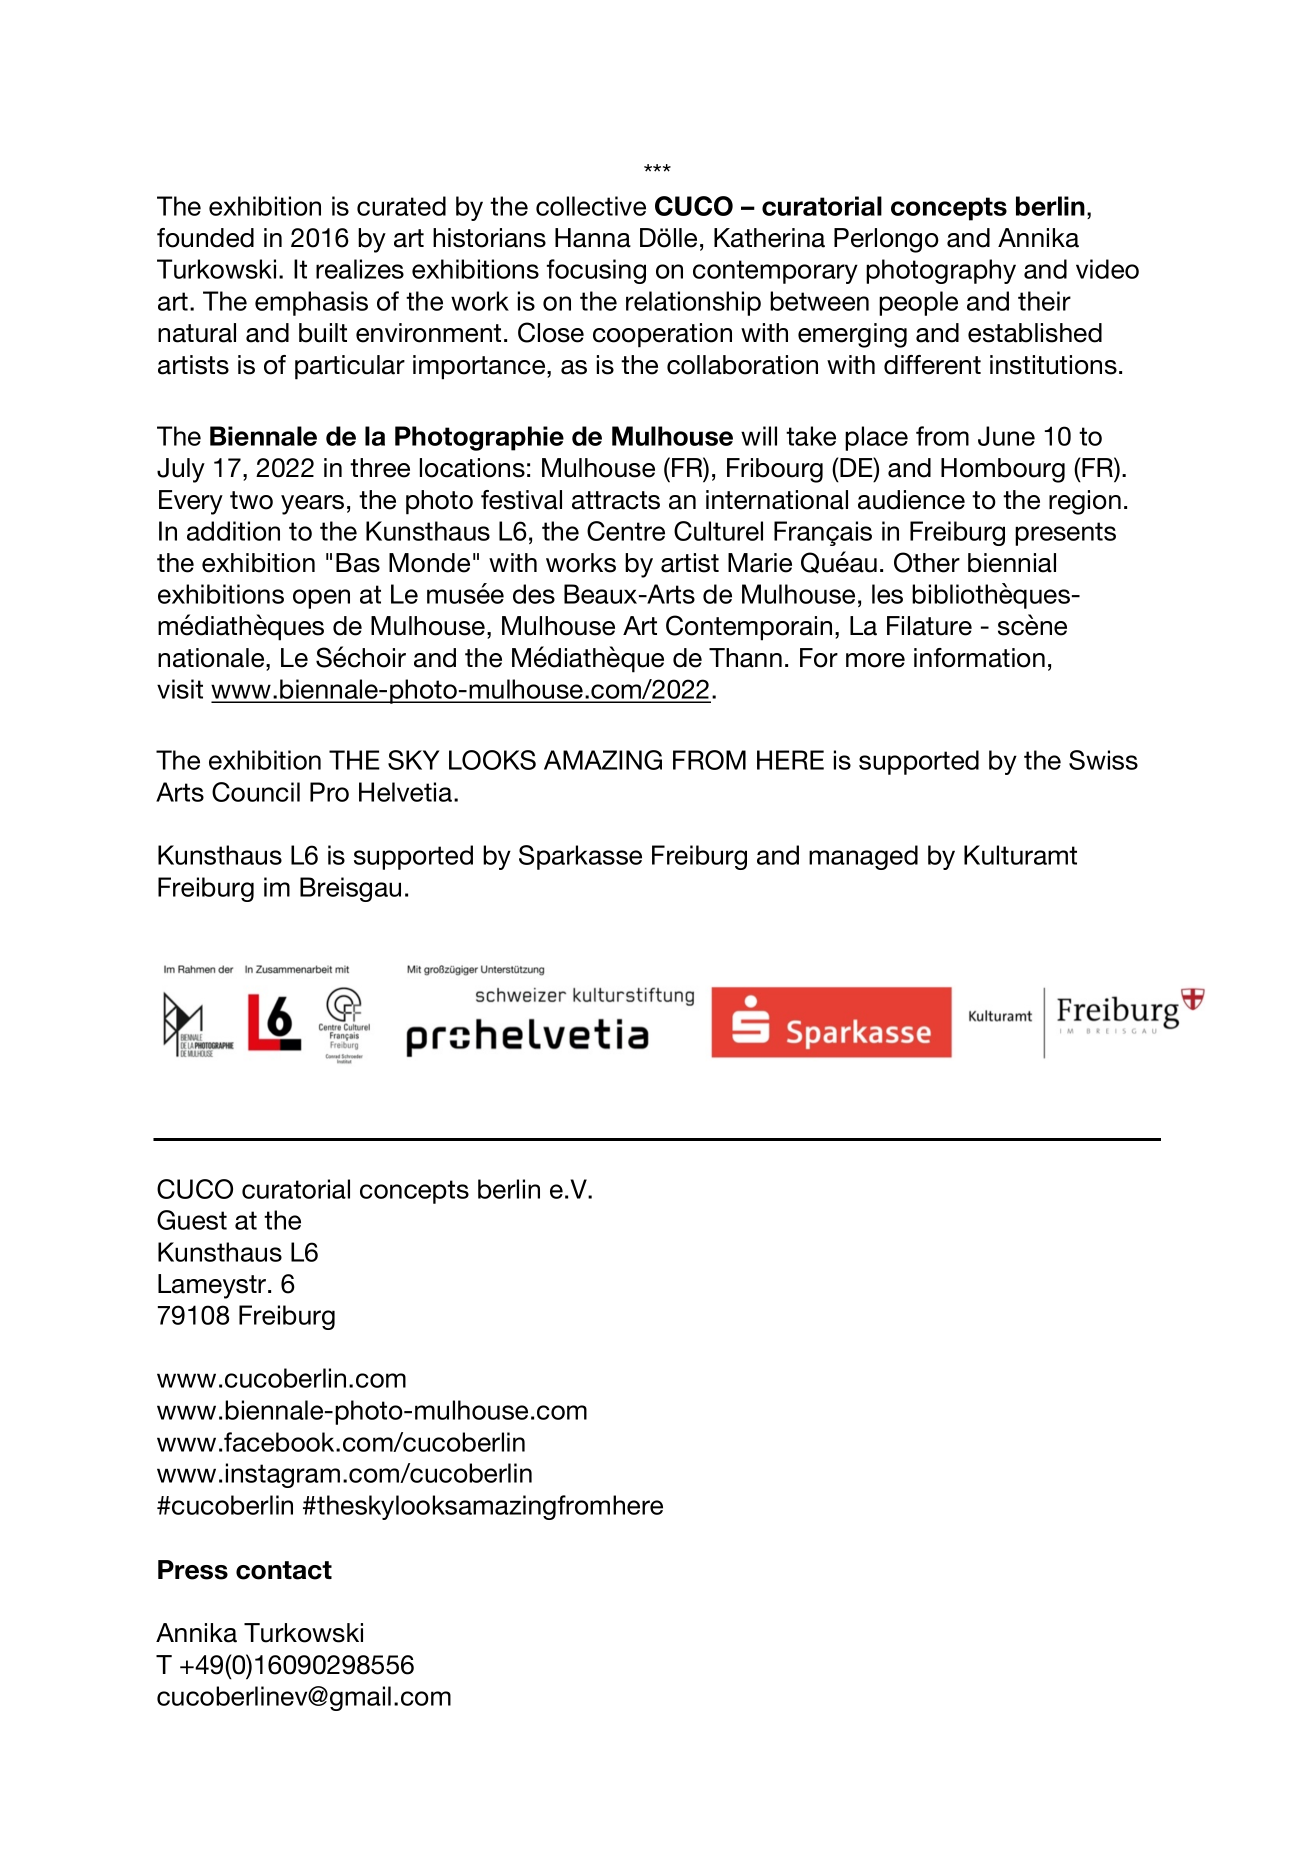 This document has height=1859, width=1314. I want to click on managed, so click(863, 857).
